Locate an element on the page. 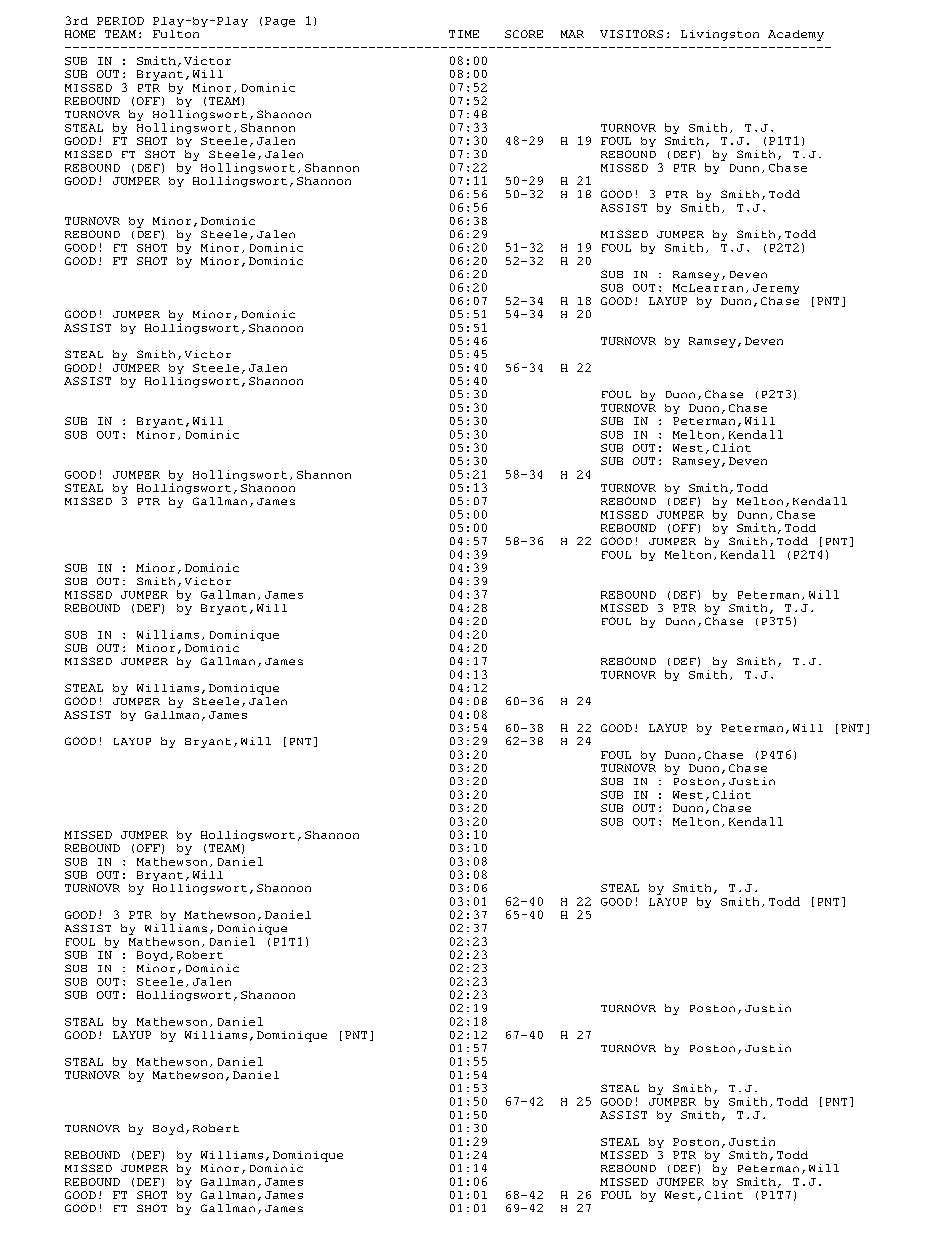 The width and height of the page is (952, 1233). HOME is located at coordinates (80, 34).
